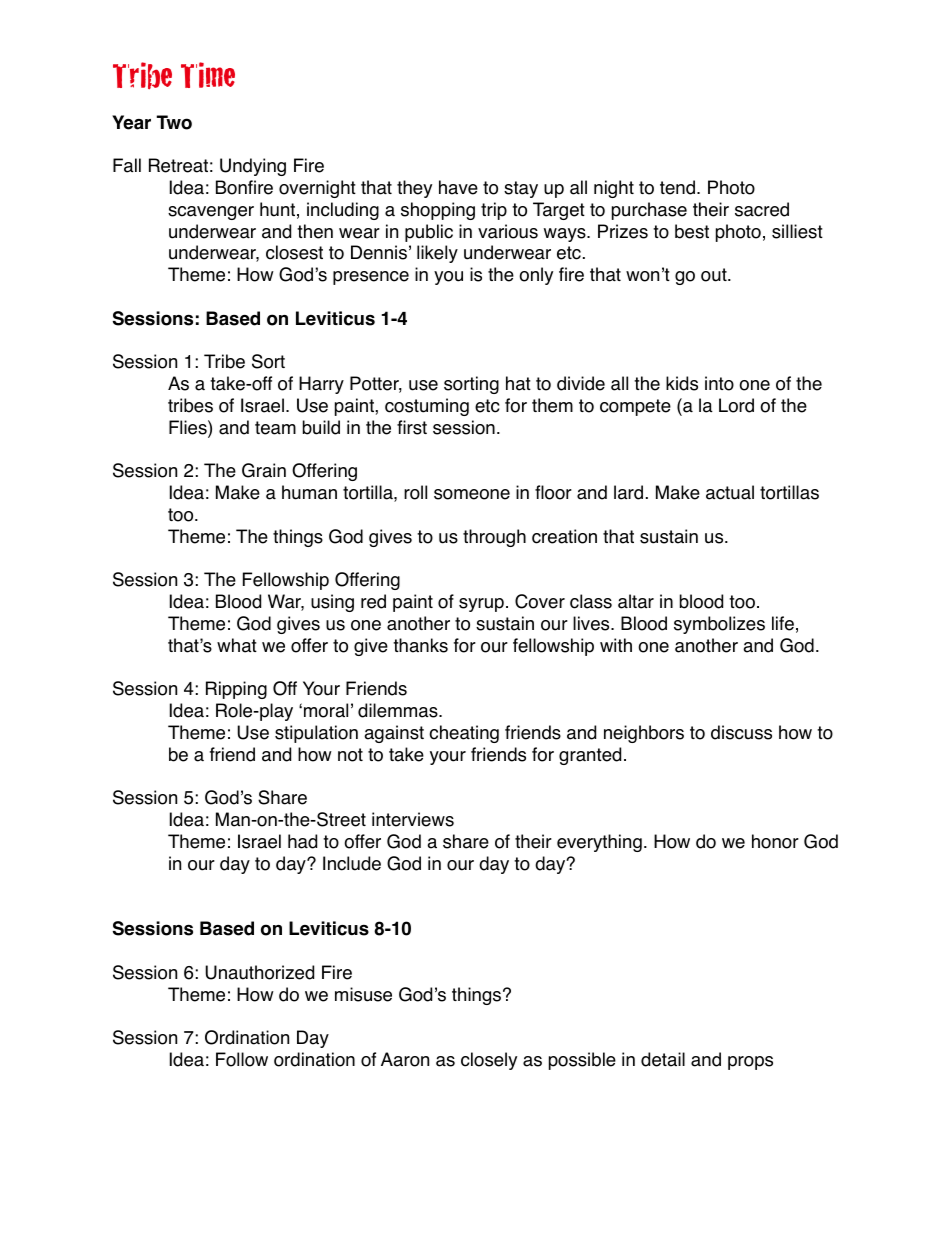  I want to click on Time, so click(208, 75).
